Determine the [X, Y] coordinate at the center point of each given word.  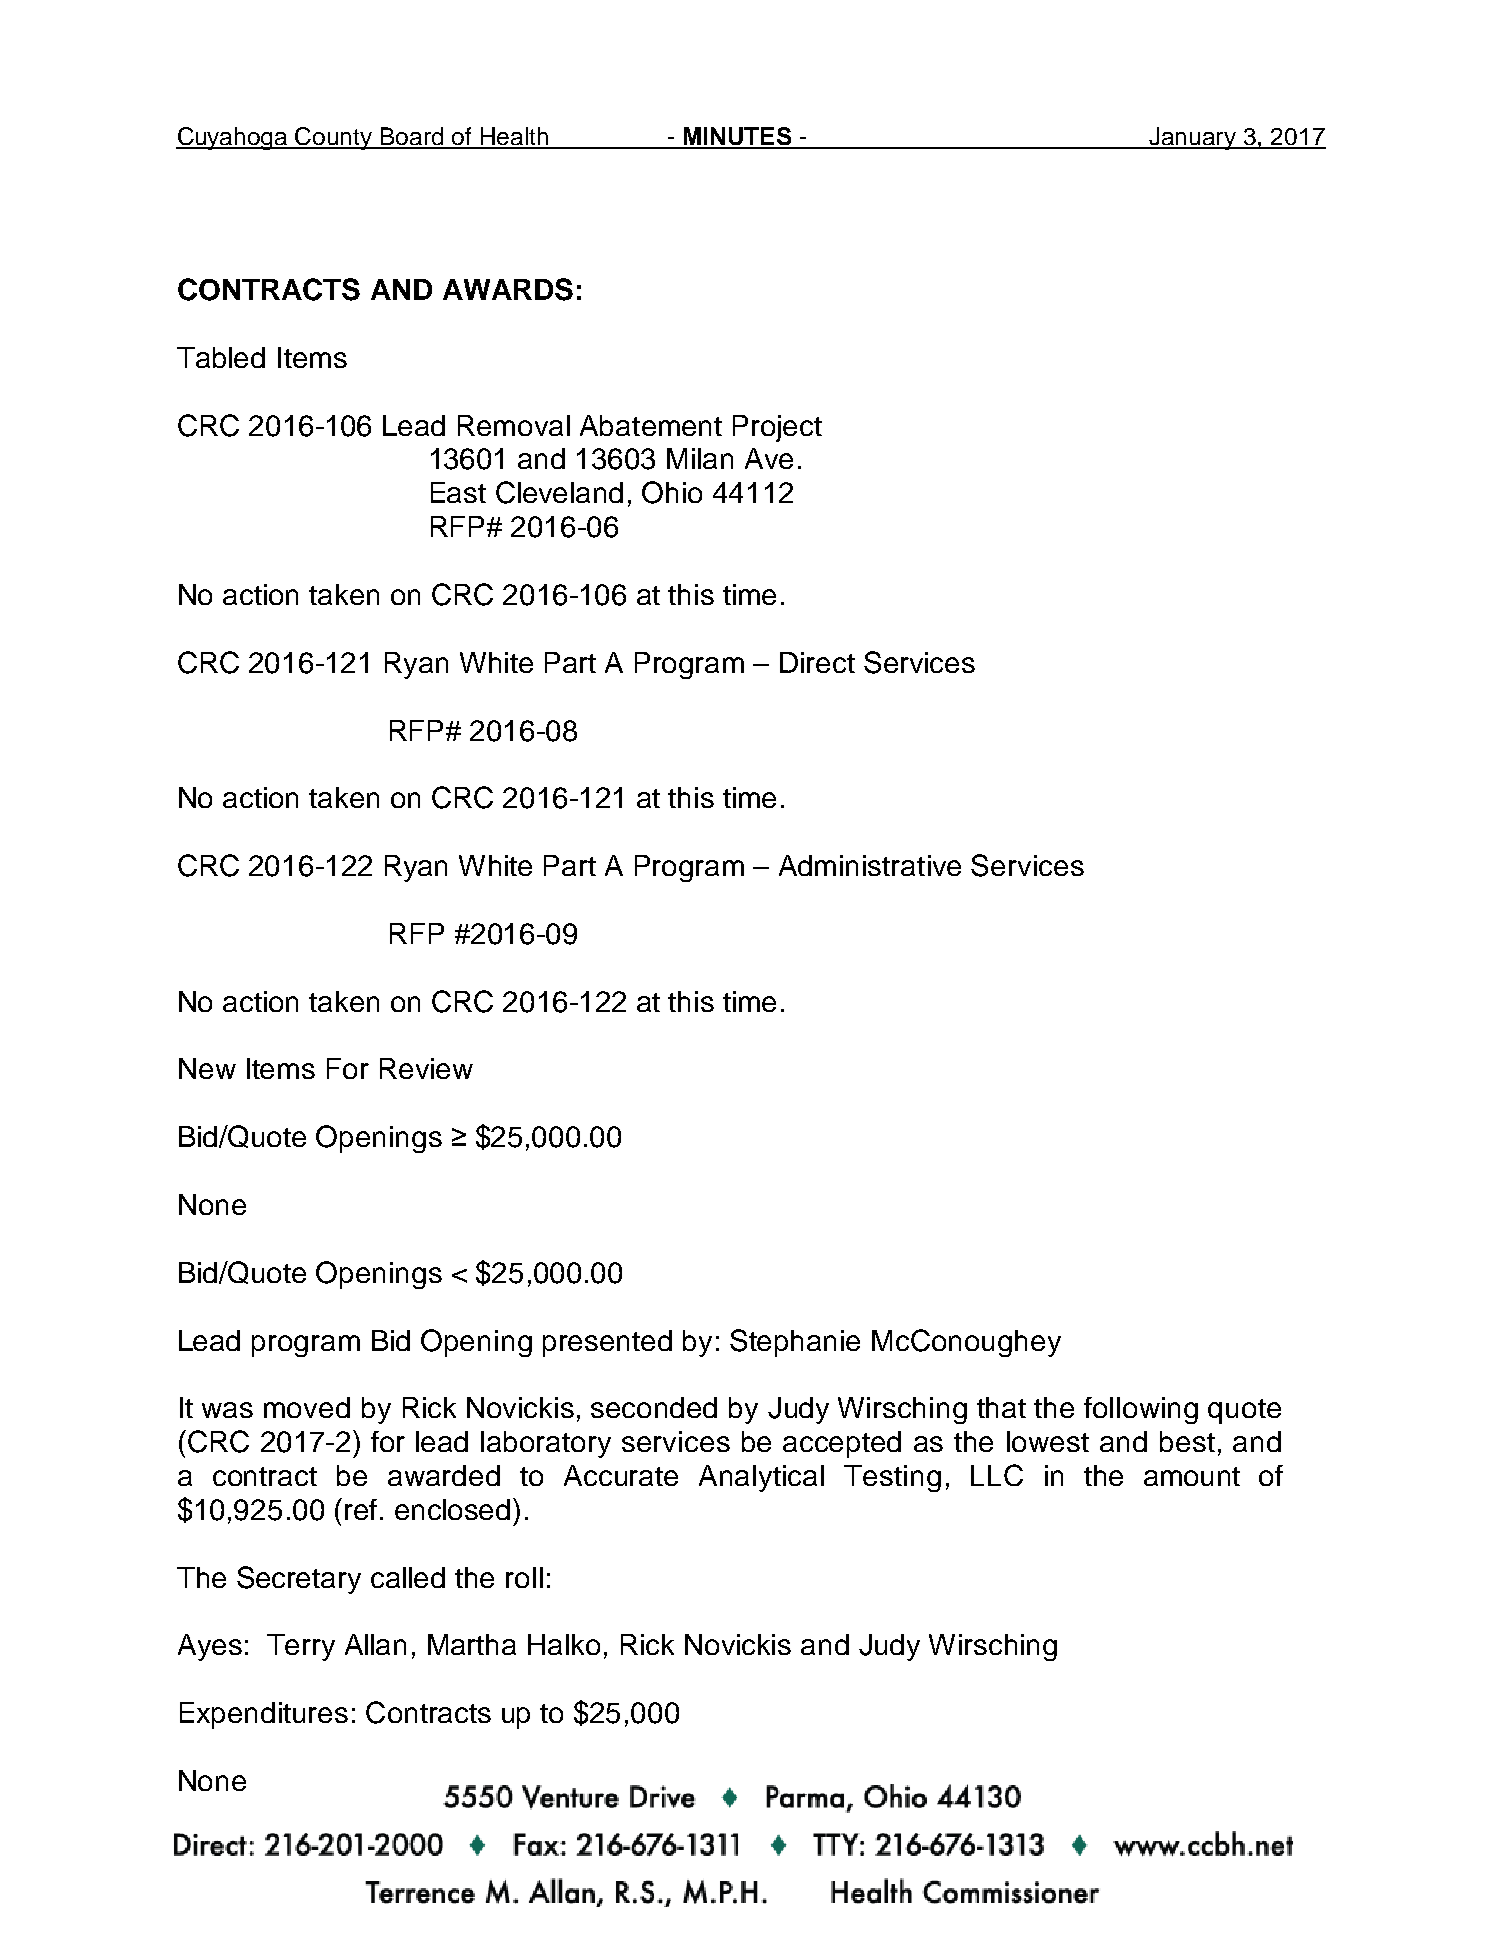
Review [426, 1068]
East [458, 492]
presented [607, 1343]
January [1193, 138]
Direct [817, 662]
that [1001, 1407]
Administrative [870, 865]
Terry [301, 1647]
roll [524, 1577]
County [335, 138]
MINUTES [737, 137]
